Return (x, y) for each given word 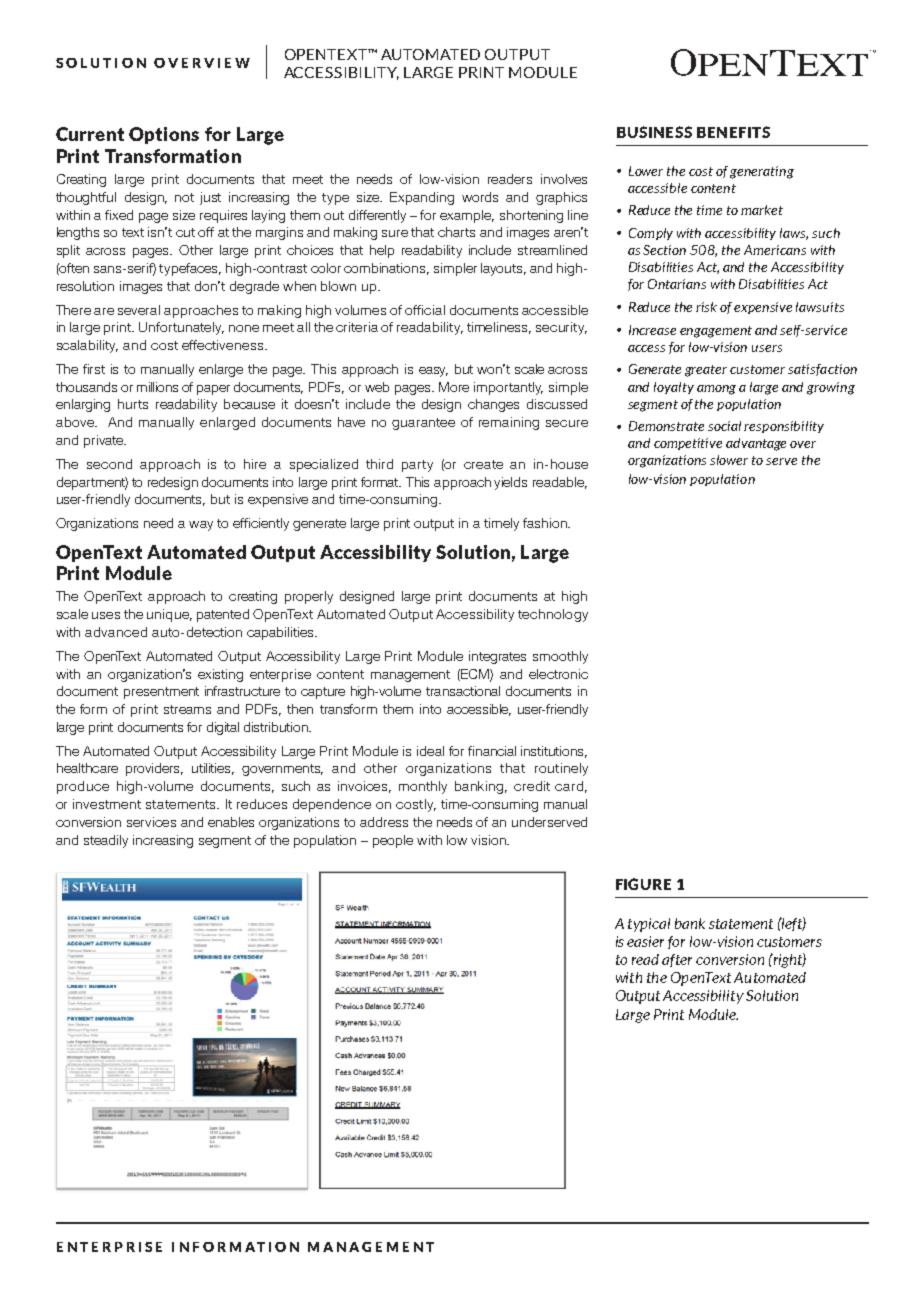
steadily (106, 841)
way (201, 526)
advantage (756, 444)
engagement (716, 332)
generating (762, 172)
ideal (430, 751)
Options (164, 135)
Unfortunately (181, 328)
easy (433, 372)
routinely (561, 769)
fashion (546, 523)
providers (154, 769)
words (480, 197)
